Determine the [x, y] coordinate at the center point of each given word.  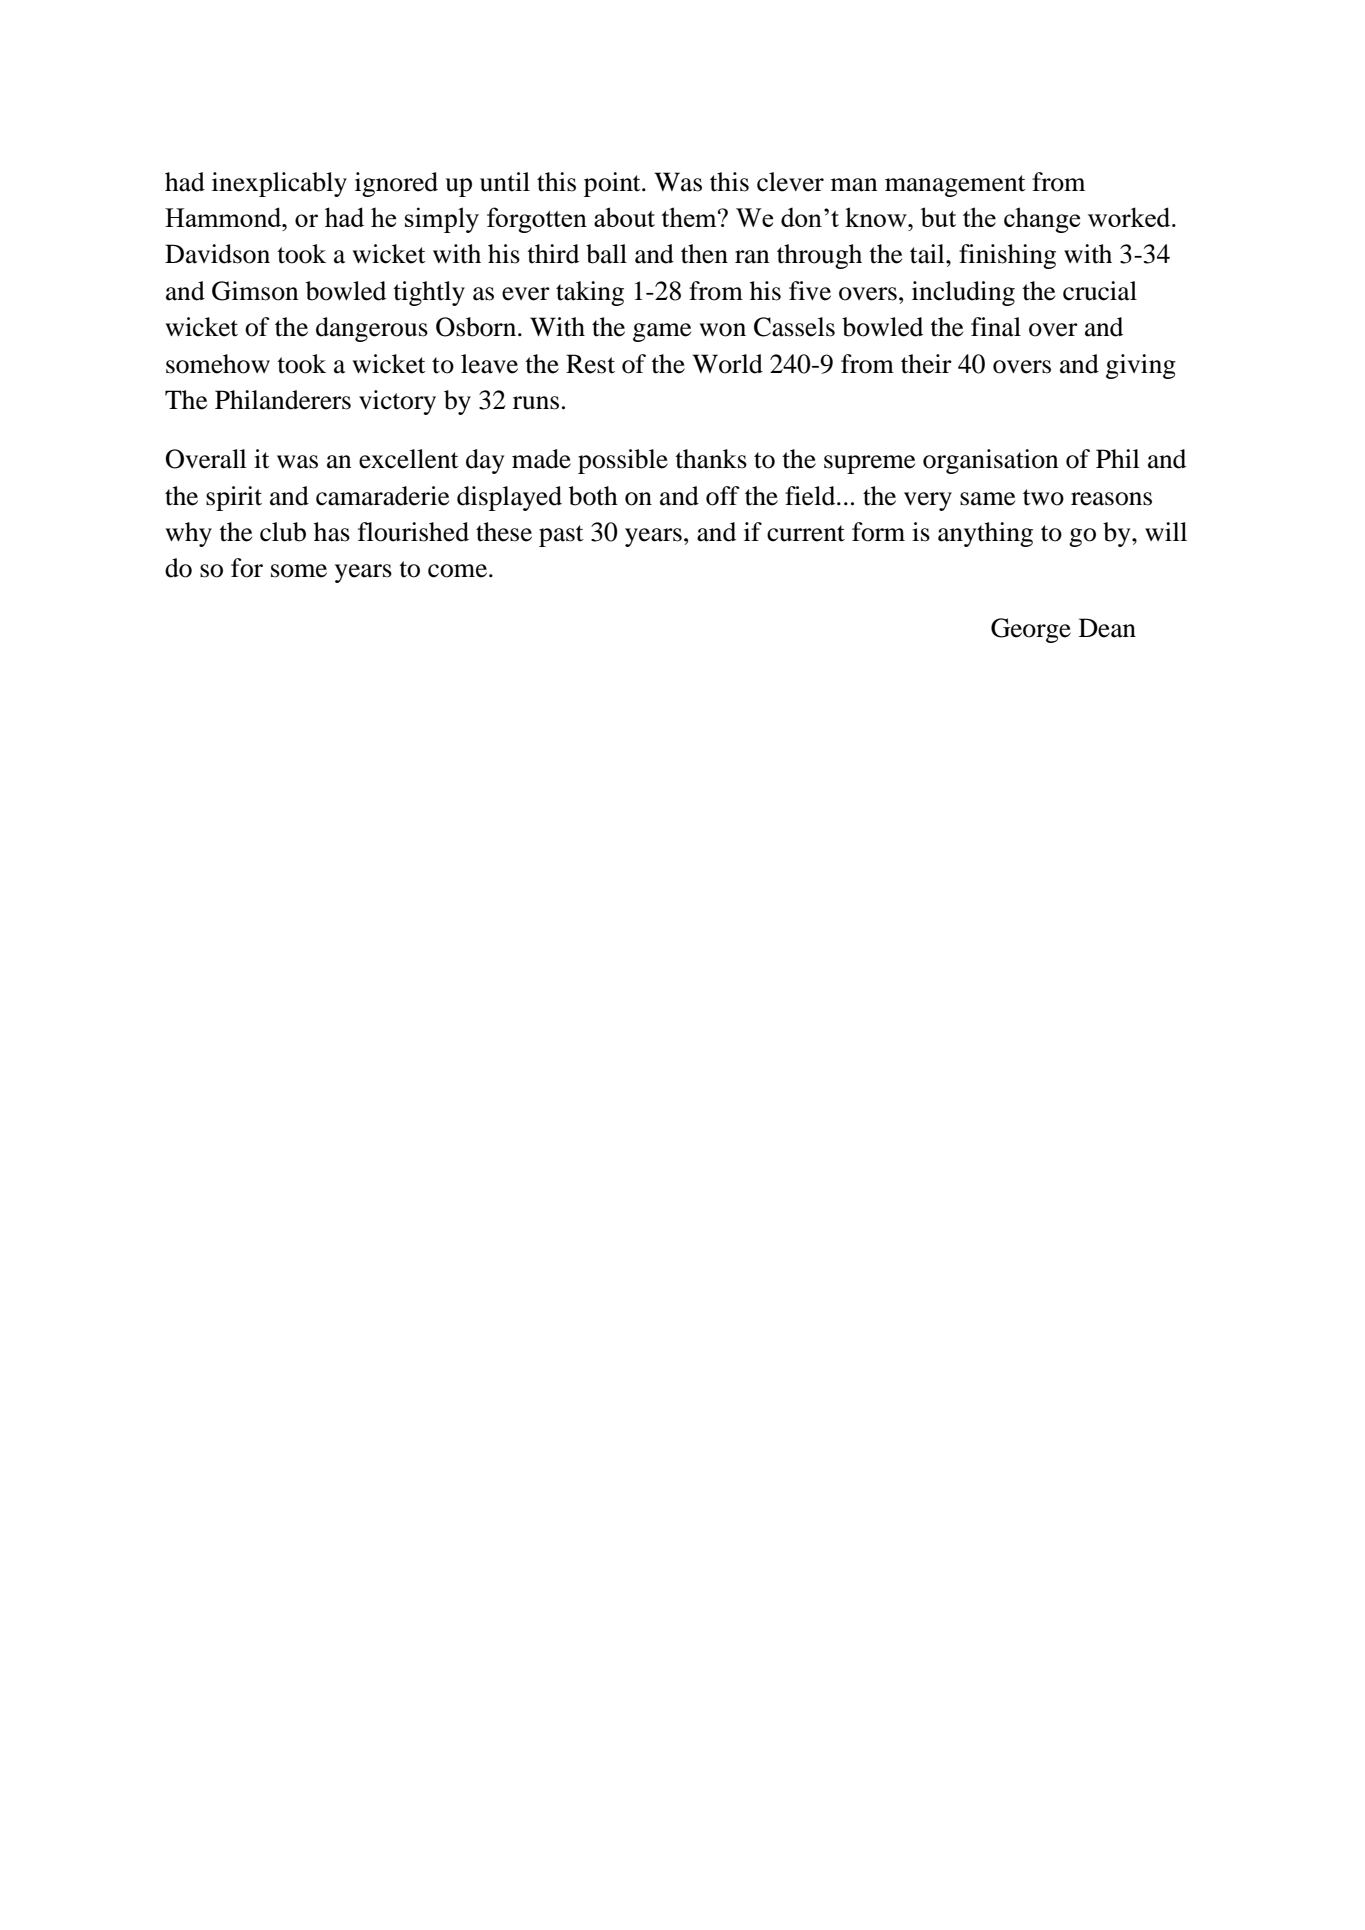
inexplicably [279, 184]
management [955, 186]
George [1031, 630]
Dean [1107, 628]
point [613, 184]
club [283, 532]
